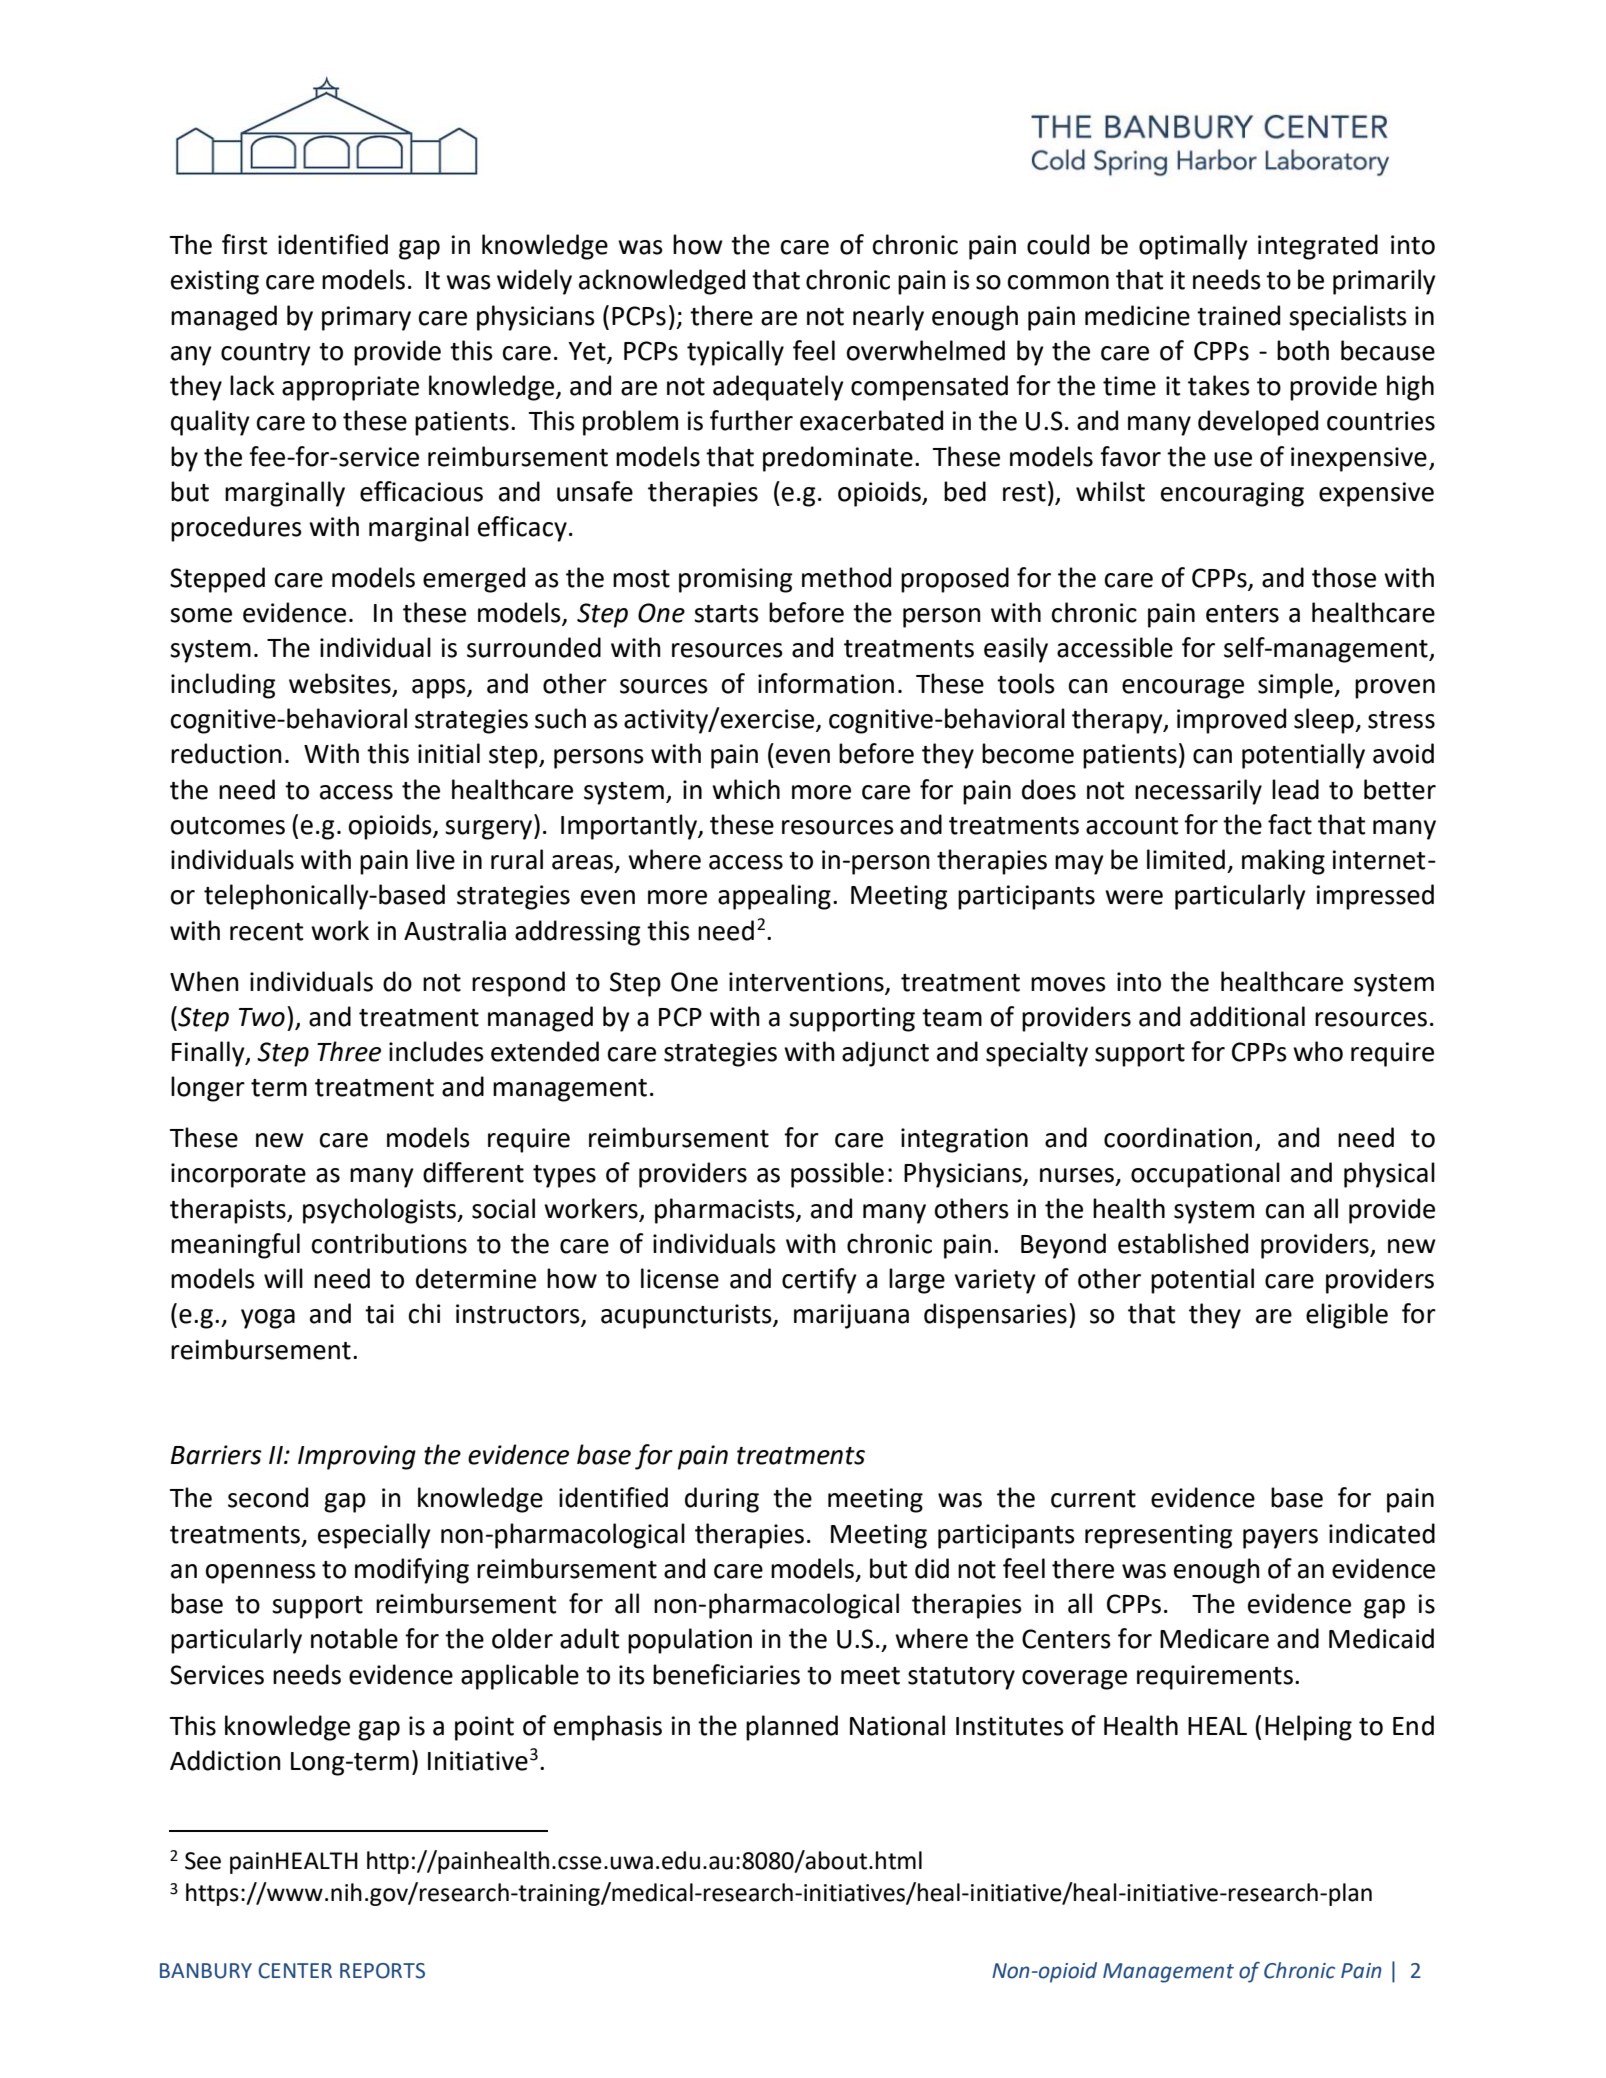 The width and height of the screenshot is (1606, 2078). What do you see at coordinates (382, 1971) in the screenshot?
I see `REPORTS` at bounding box center [382, 1971].
